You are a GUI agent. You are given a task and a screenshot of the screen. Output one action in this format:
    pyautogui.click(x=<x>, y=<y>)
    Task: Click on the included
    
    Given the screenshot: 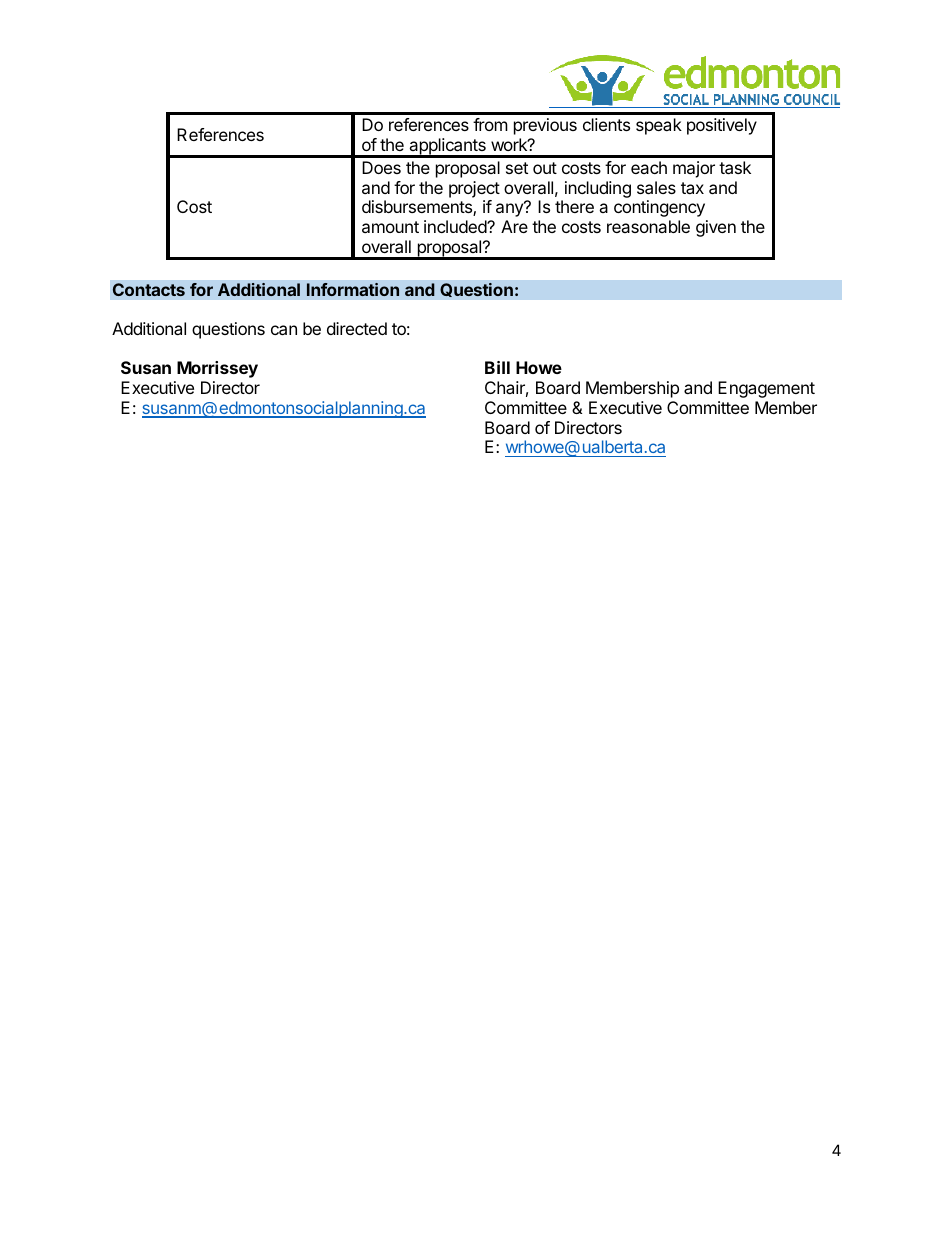 What is the action you would take?
    pyautogui.click(x=456, y=226)
